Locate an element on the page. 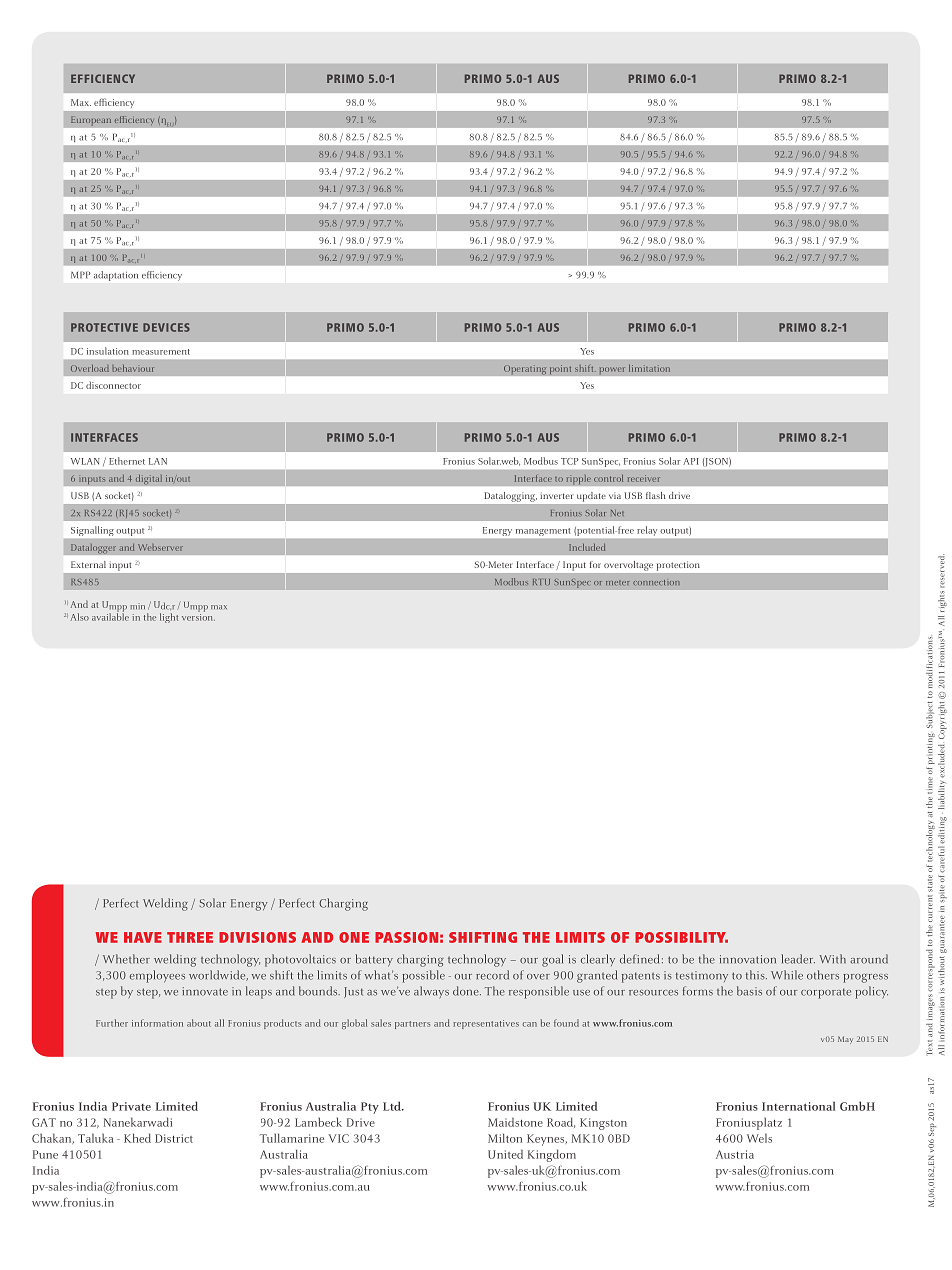  Private is located at coordinates (131, 1106).
